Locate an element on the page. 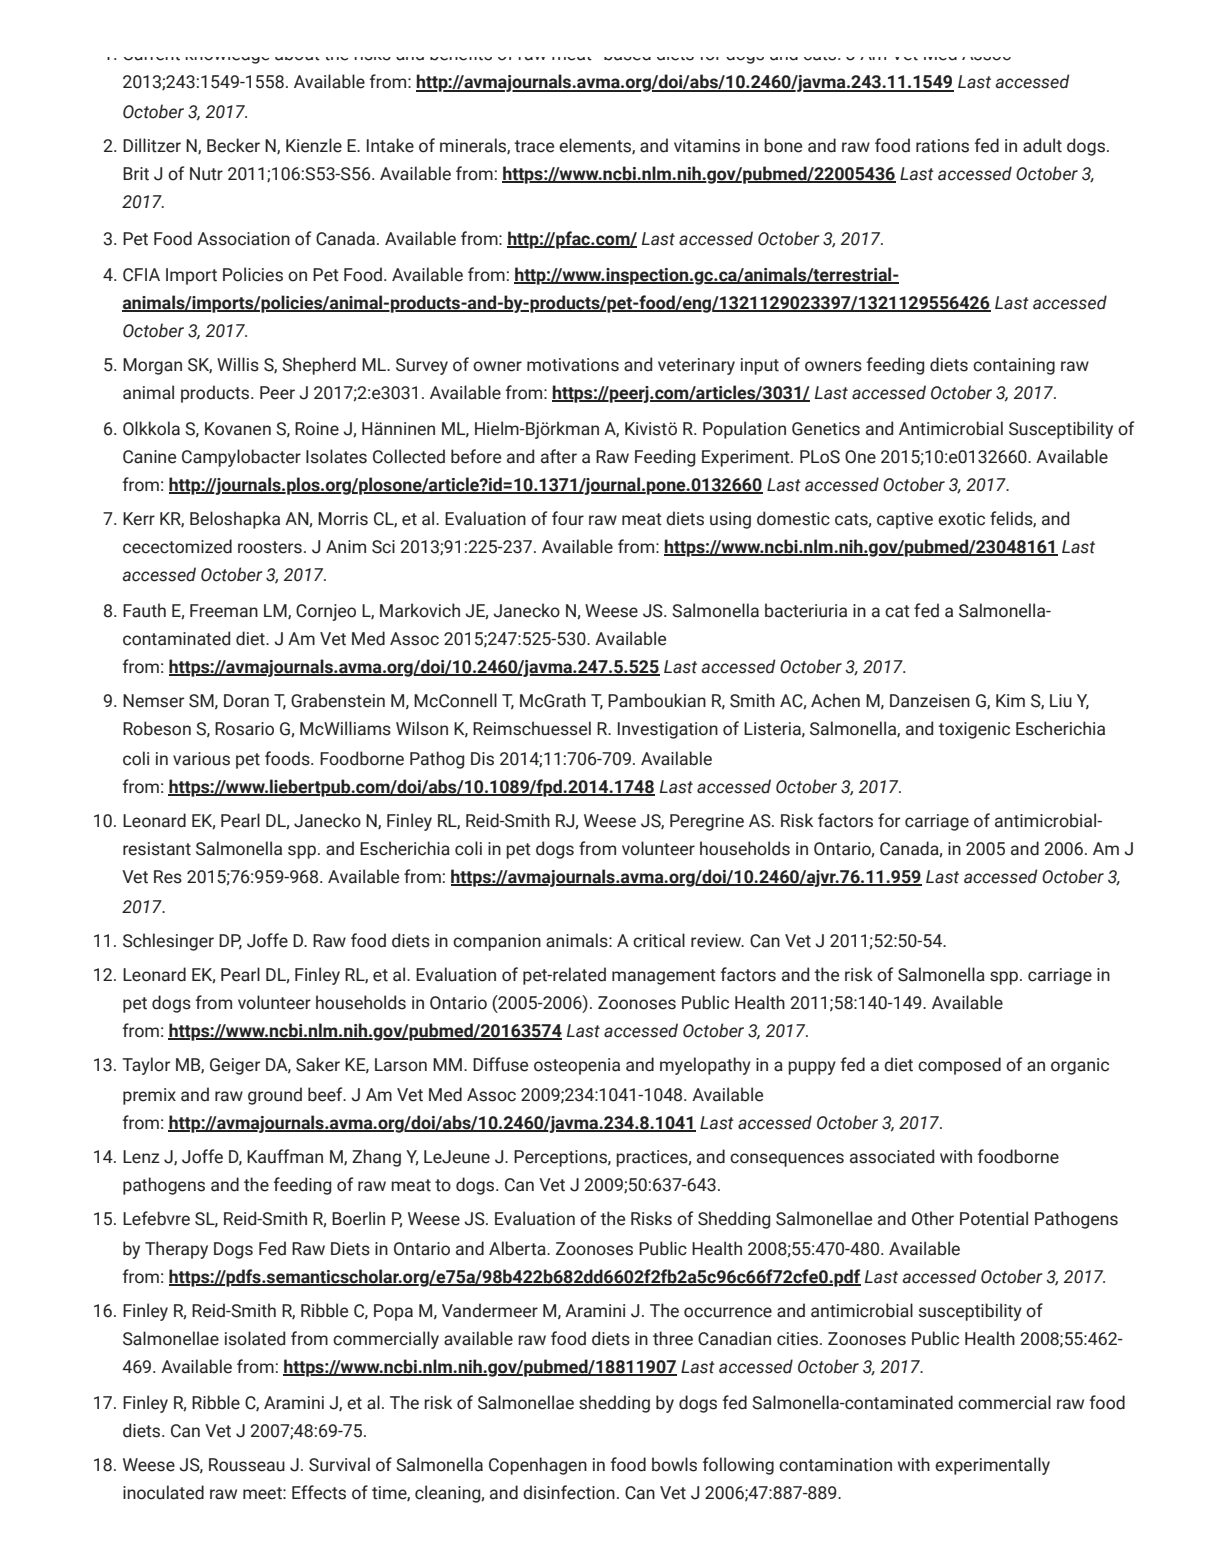 This image has height=1563, width=1208. Freeman is located at coordinates (224, 611).
